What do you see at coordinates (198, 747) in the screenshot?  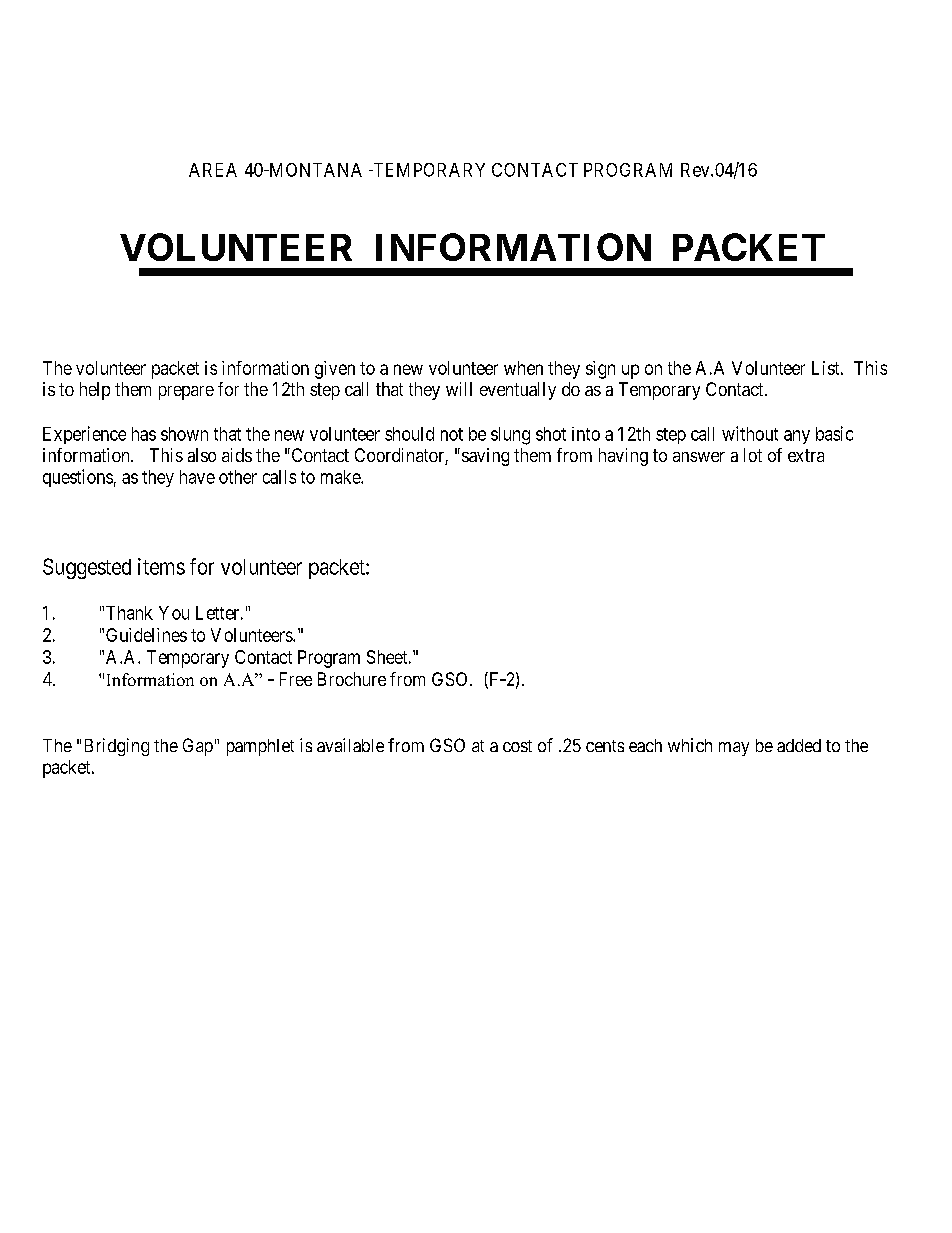 I see `Gap` at bounding box center [198, 747].
